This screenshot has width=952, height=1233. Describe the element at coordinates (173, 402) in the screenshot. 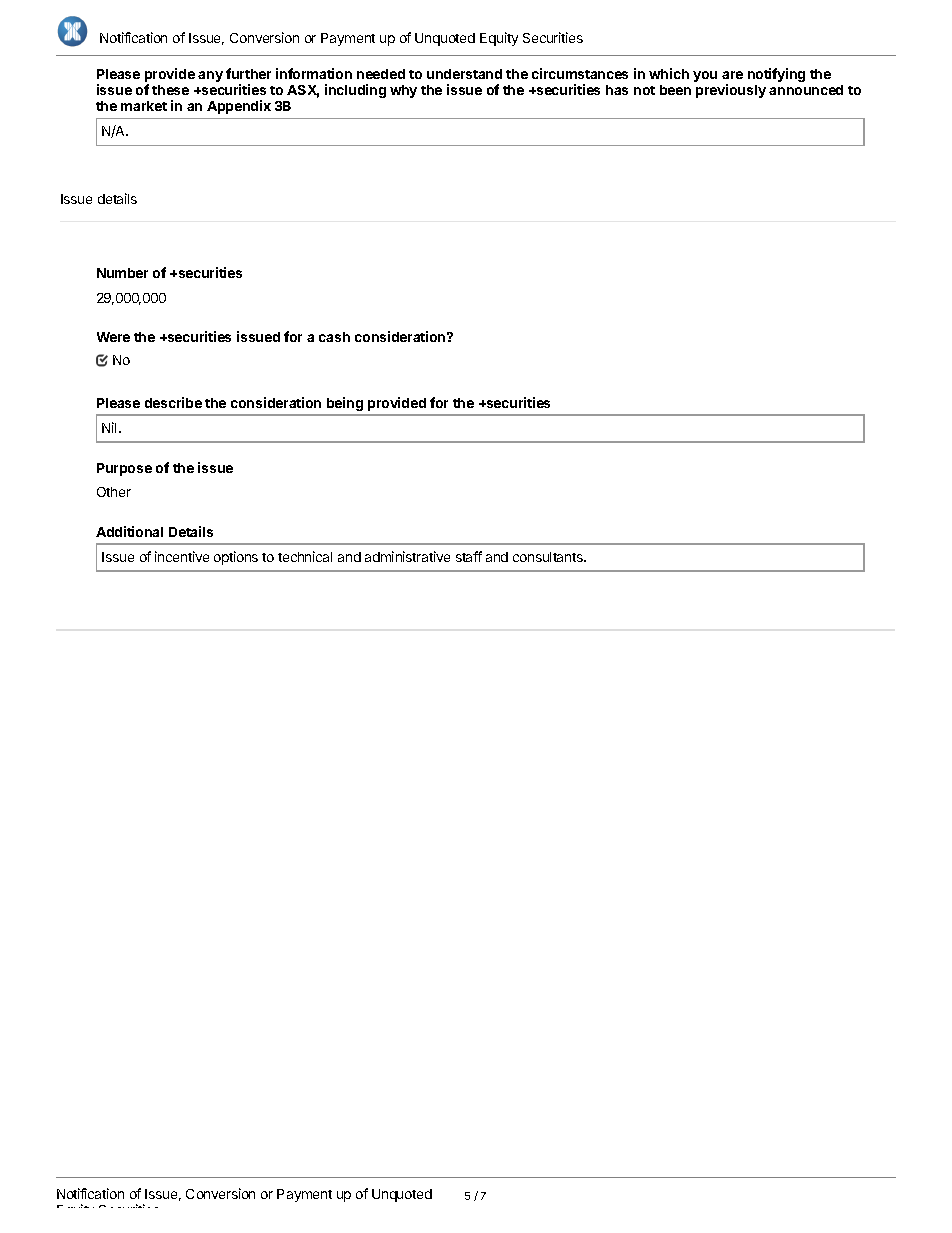

I see `describe` at that location.
